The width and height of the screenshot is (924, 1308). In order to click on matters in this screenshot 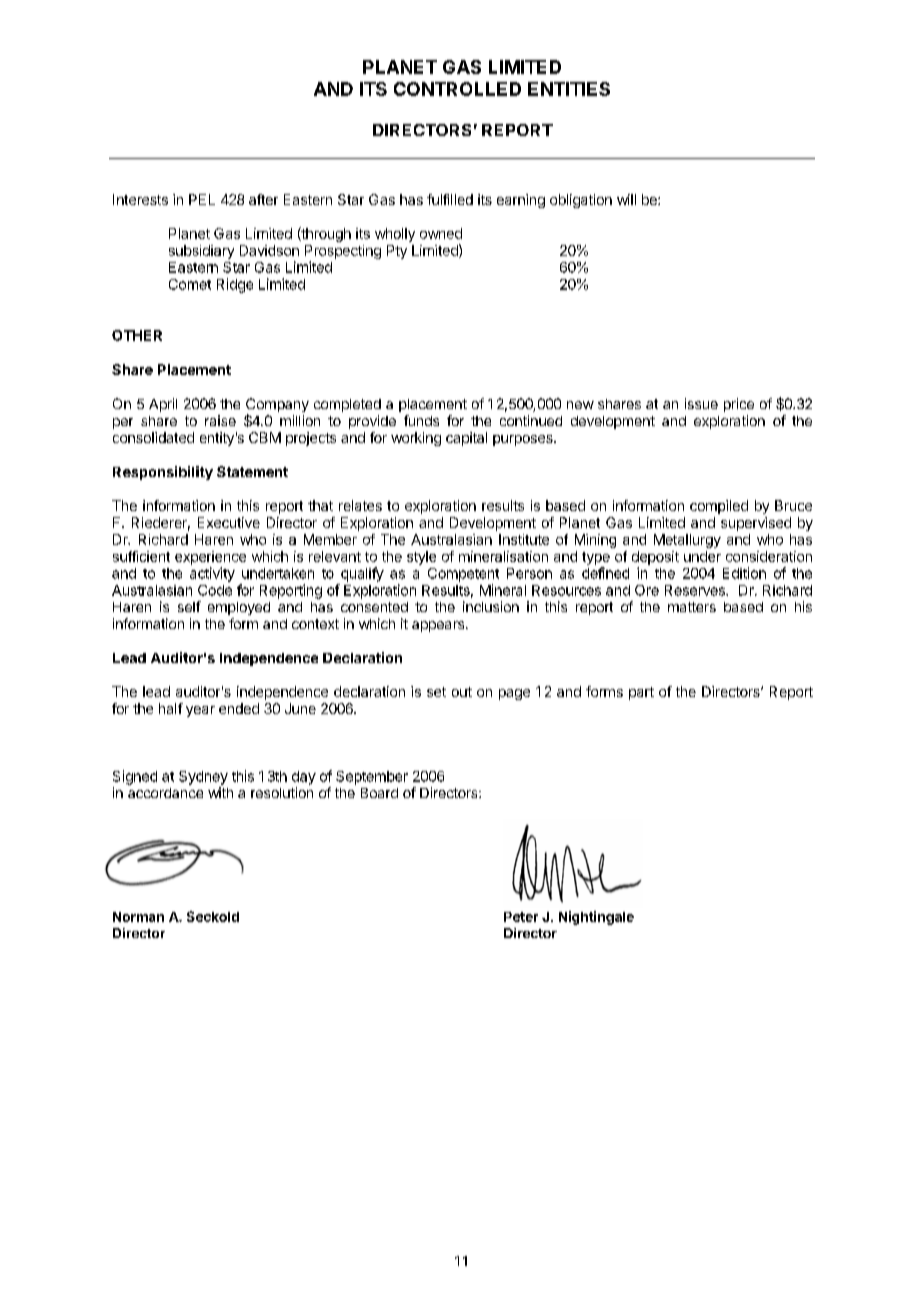, I will do `click(692, 607)`.
